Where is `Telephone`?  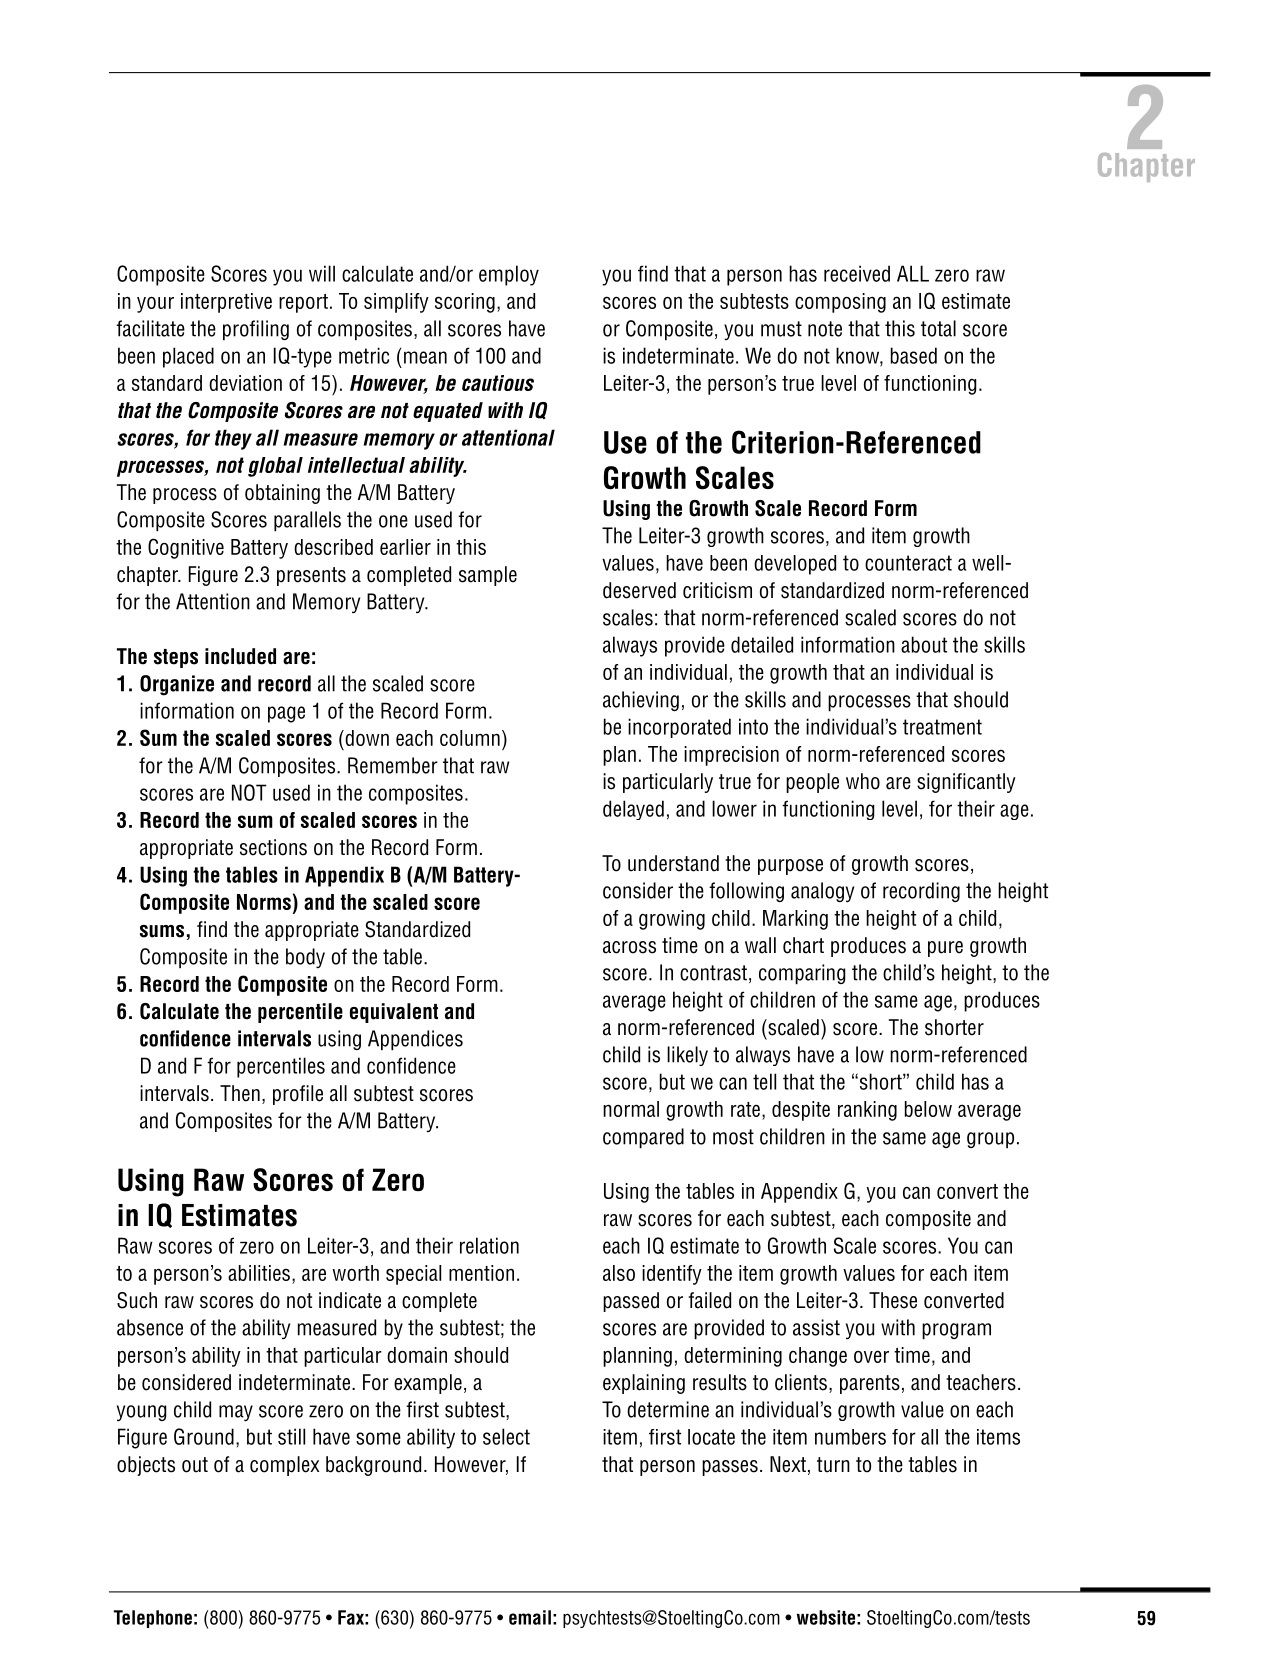 Telephone is located at coordinates (153, 1619).
